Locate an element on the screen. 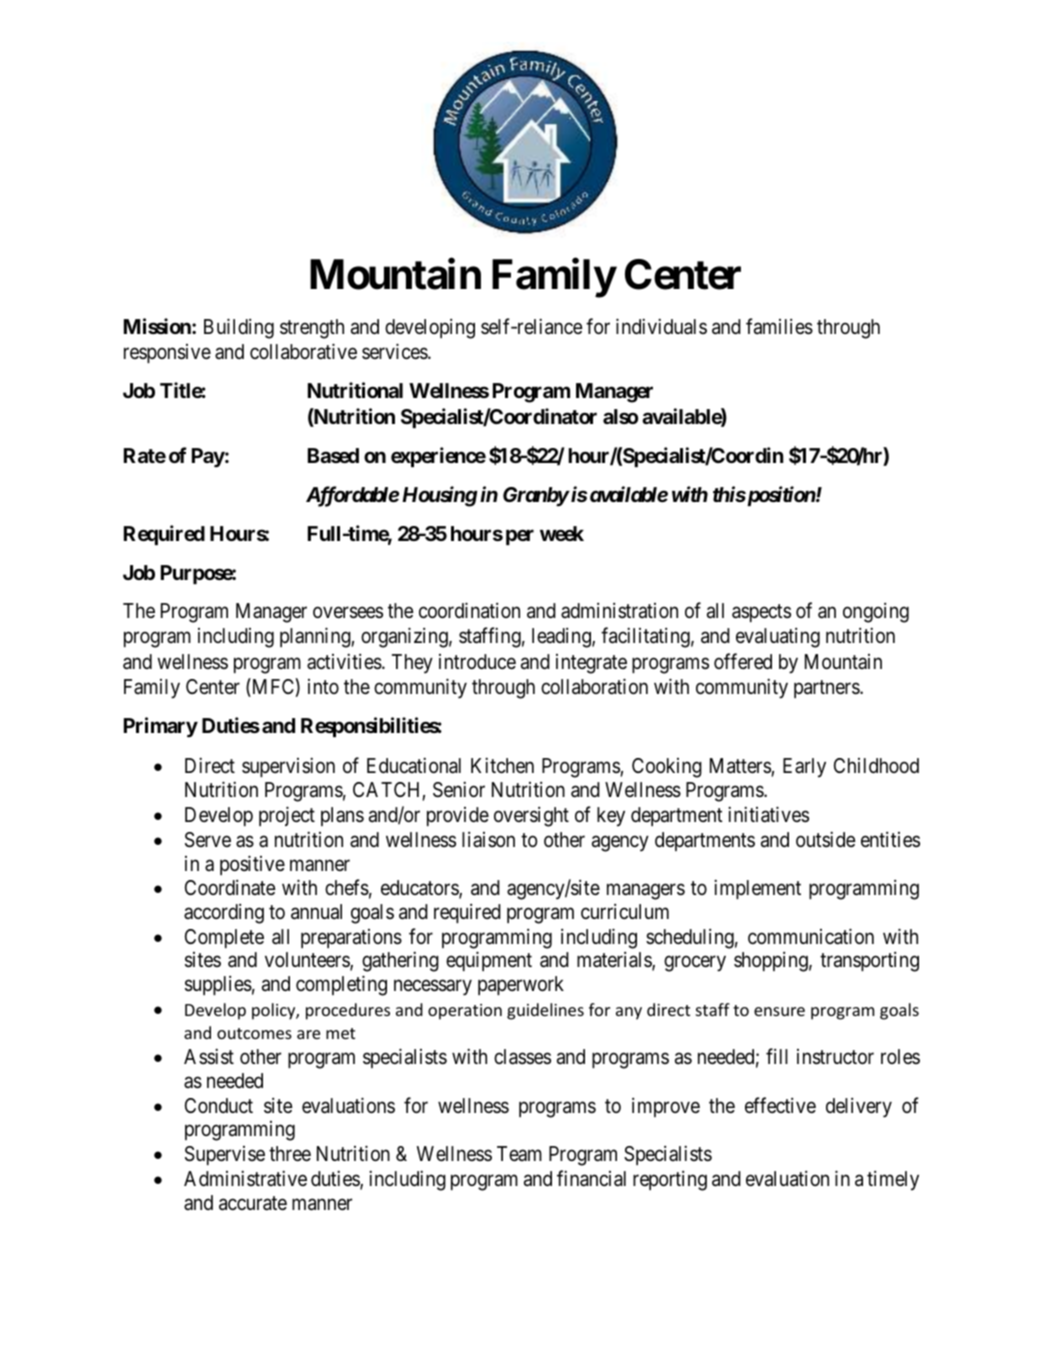  Early is located at coordinates (804, 768).
